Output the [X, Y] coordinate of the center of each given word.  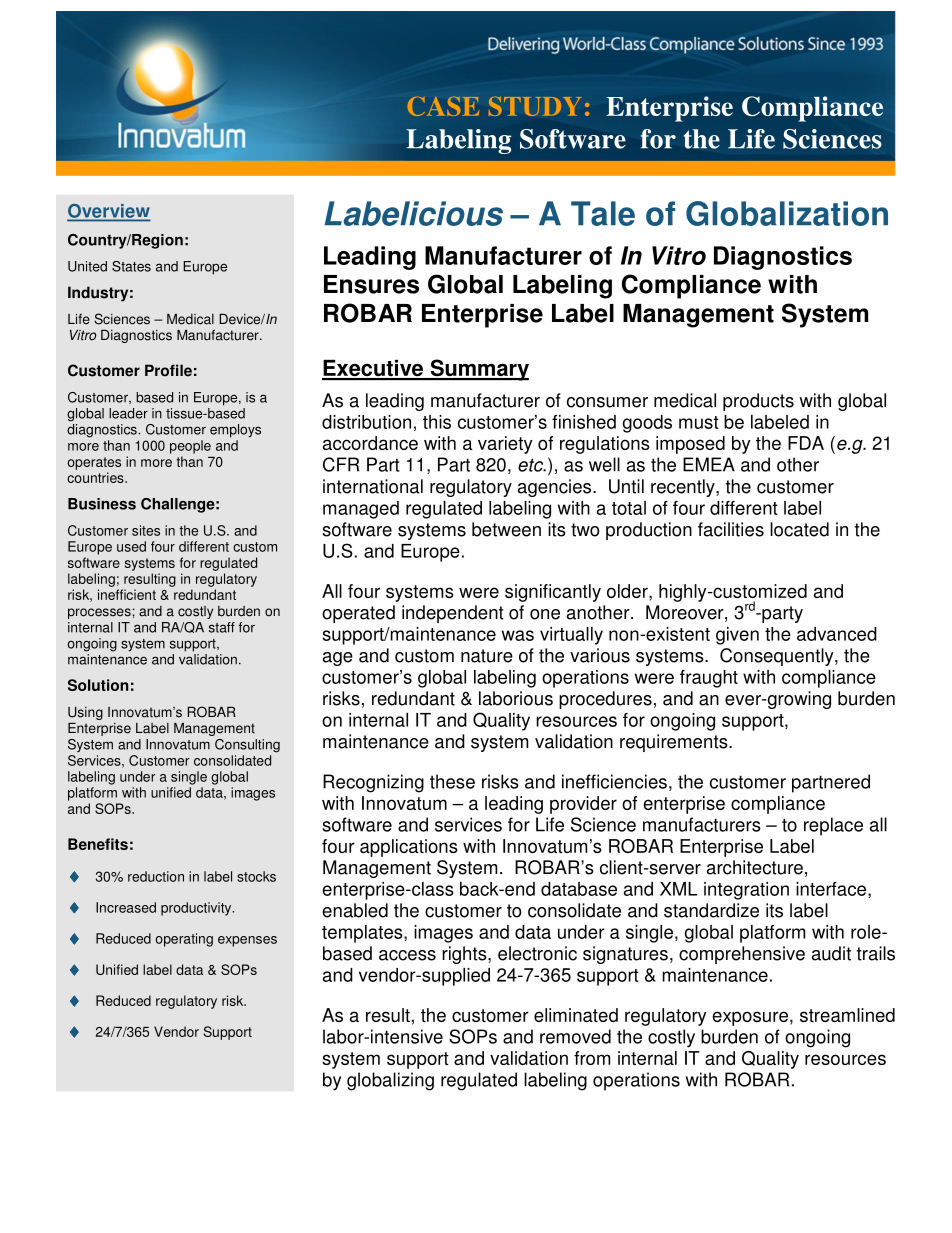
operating [184, 940]
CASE [443, 106]
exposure [750, 1018]
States [131, 266]
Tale [603, 213]
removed [575, 1036]
